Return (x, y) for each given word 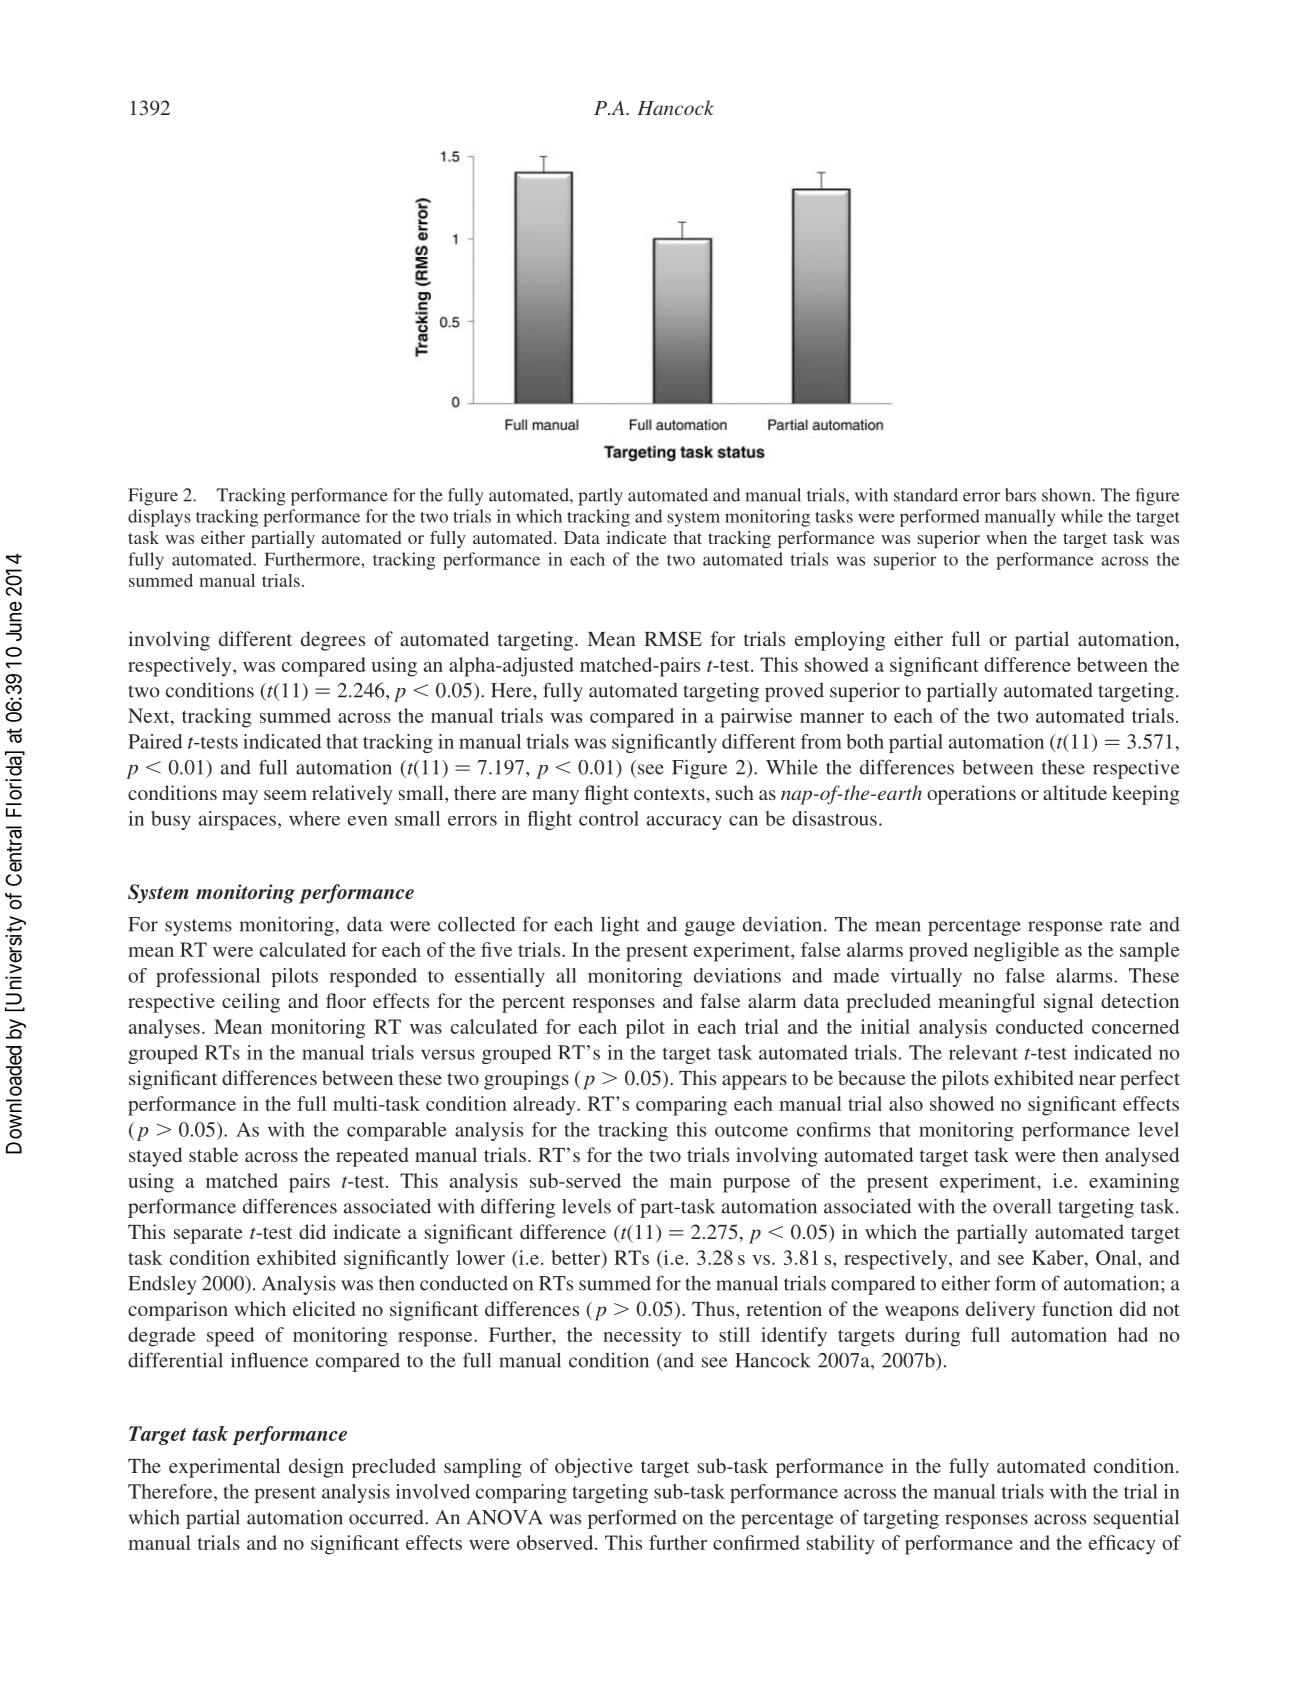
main (691, 1180)
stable (213, 1154)
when (1006, 537)
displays (159, 518)
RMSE (673, 639)
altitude (1075, 792)
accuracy (684, 823)
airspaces (237, 820)
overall (1022, 1206)
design (316, 1468)
